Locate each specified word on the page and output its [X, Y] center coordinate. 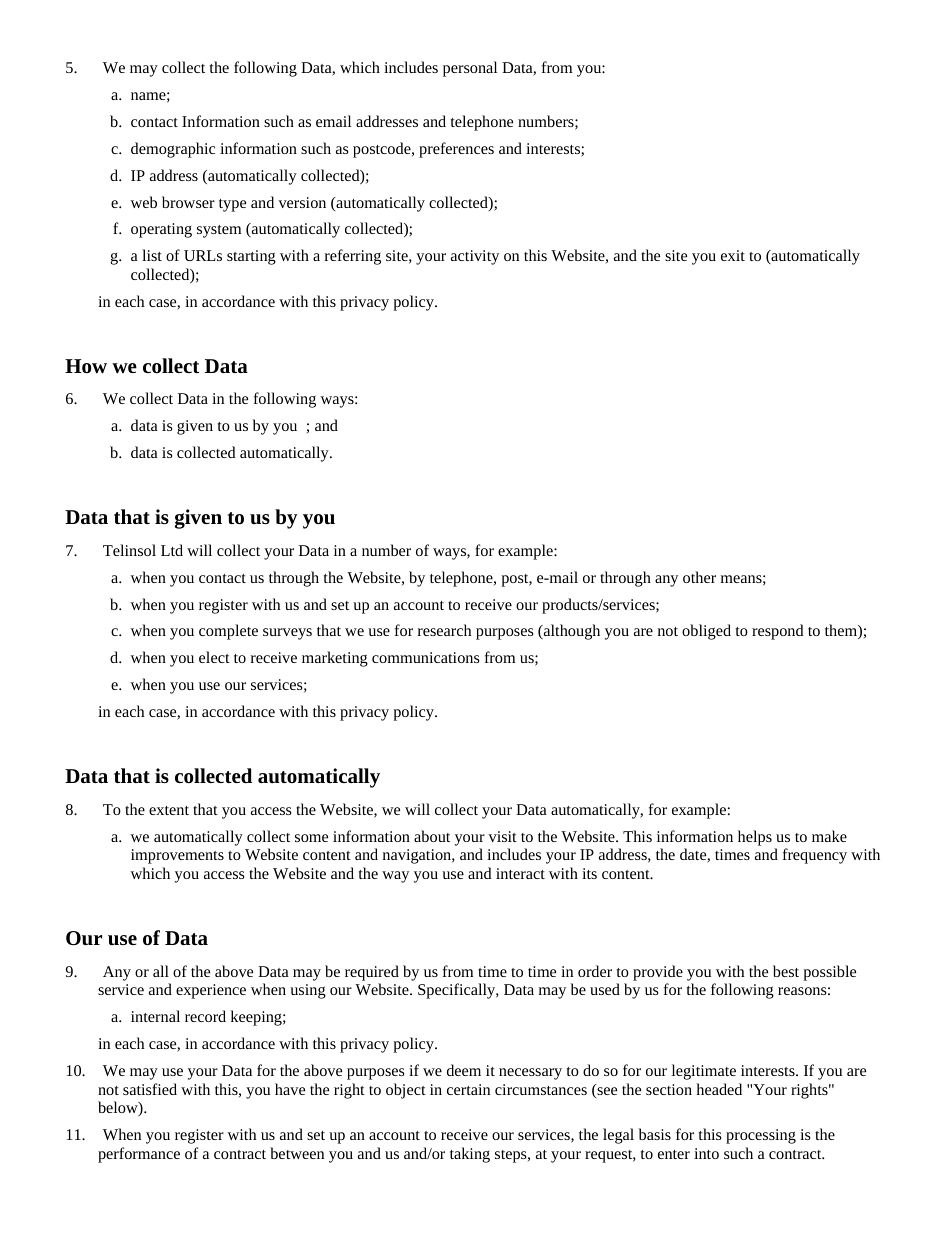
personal [470, 69]
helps [755, 838]
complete [228, 632]
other [699, 577]
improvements [177, 856]
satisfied [150, 1089]
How [86, 366]
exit [733, 255]
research [444, 630]
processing [761, 1136]
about [432, 836]
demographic [173, 150]
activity [475, 257]
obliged [706, 632]
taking [470, 1155]
